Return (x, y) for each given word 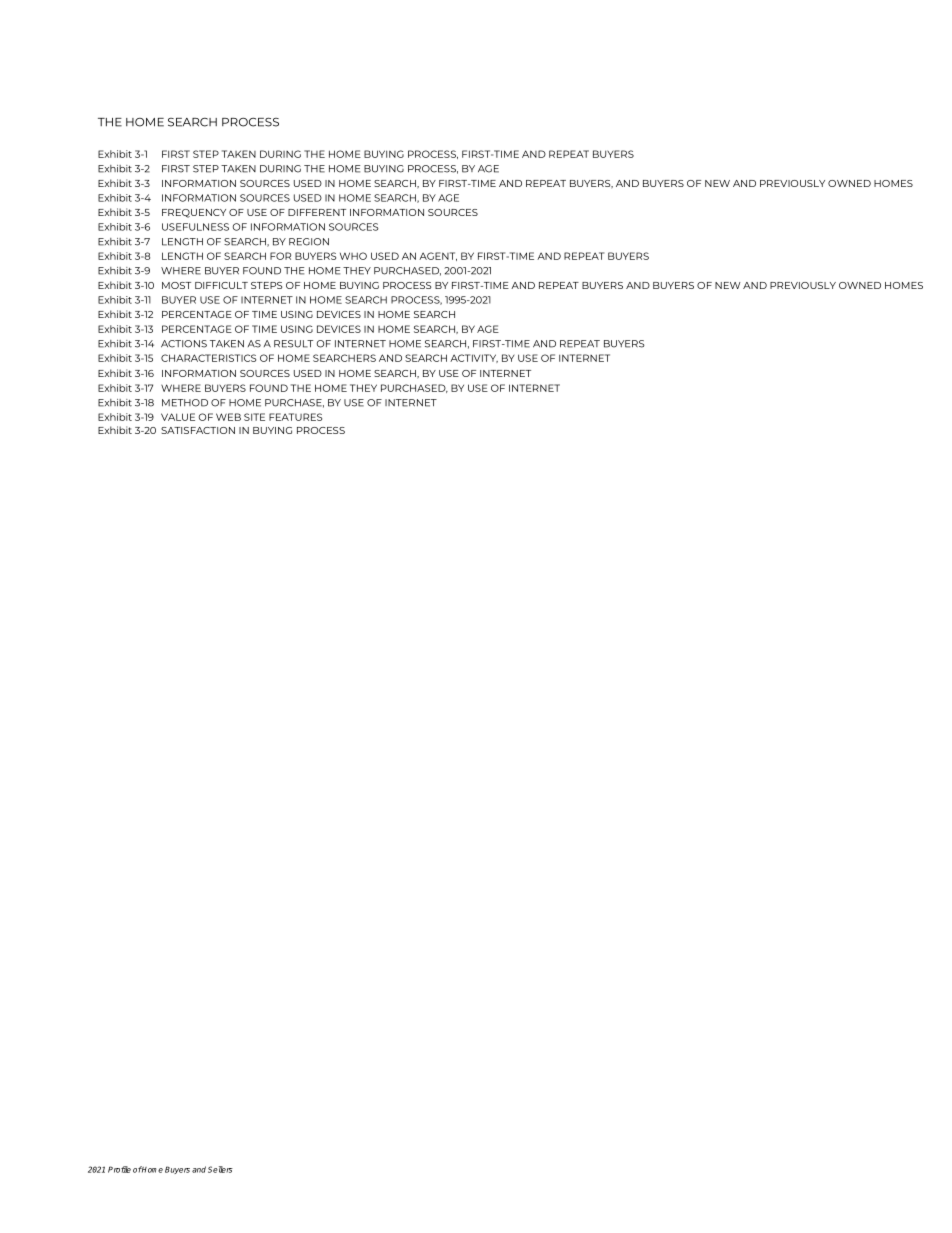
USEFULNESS (195, 227)
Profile (119, 1169)
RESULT (293, 344)
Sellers (220, 1169)
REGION (309, 242)
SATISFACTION (198, 430)
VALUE (178, 417)
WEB (228, 417)
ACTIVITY (474, 358)
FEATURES (295, 417)
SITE (254, 417)
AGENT (438, 256)
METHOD (185, 403)
